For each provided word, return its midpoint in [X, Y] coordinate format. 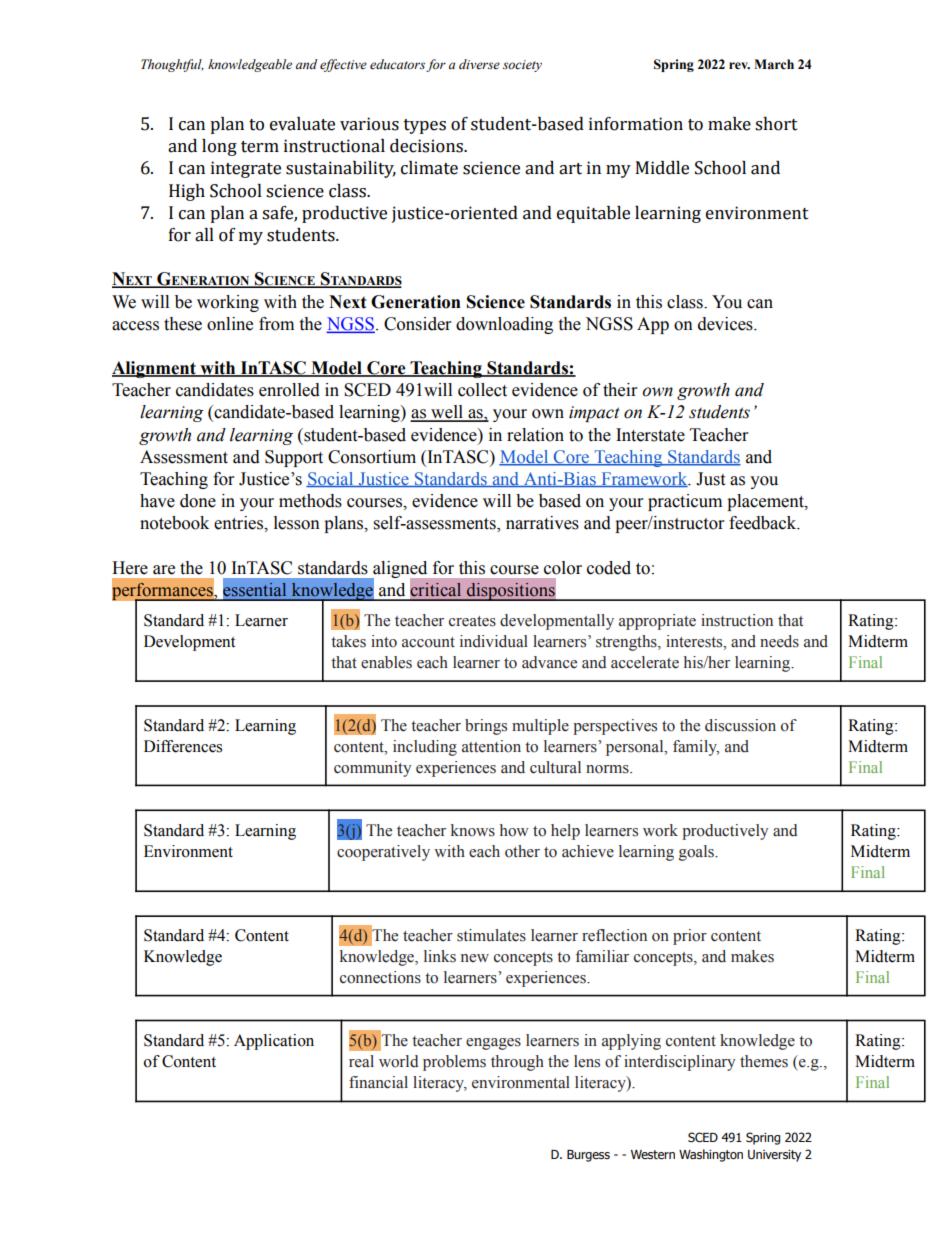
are [164, 570]
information [636, 124]
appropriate [657, 622]
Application [274, 1042]
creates [472, 621]
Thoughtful [172, 65]
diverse [479, 64]
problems [454, 1063]
